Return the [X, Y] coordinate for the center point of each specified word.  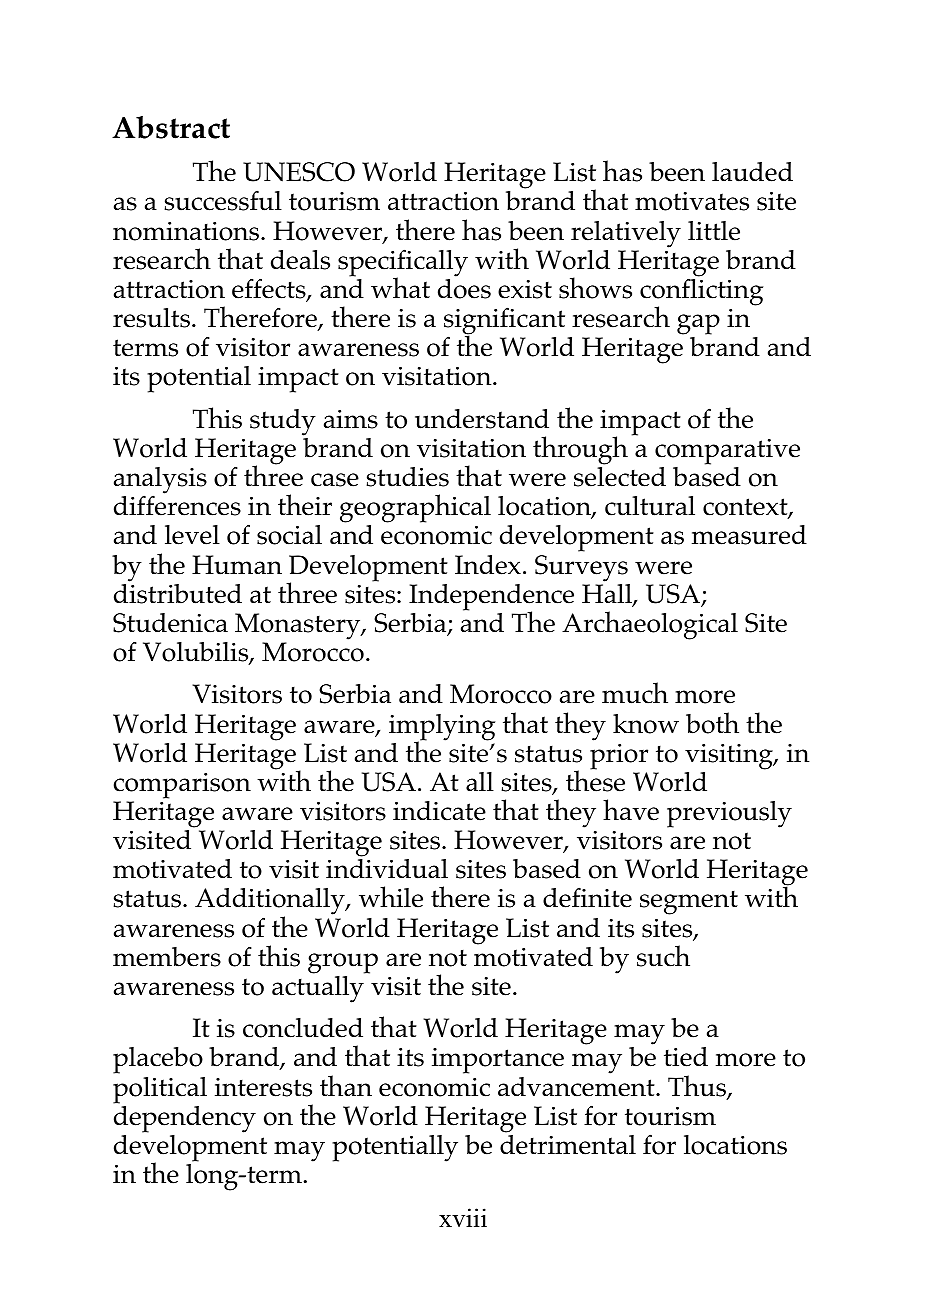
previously [729, 814]
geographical [415, 508]
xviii [463, 1217]
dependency [185, 1119]
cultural [650, 506]
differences [177, 505]
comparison [182, 786]
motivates [692, 201]
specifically [403, 264]
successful [223, 200]
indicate [439, 811]
